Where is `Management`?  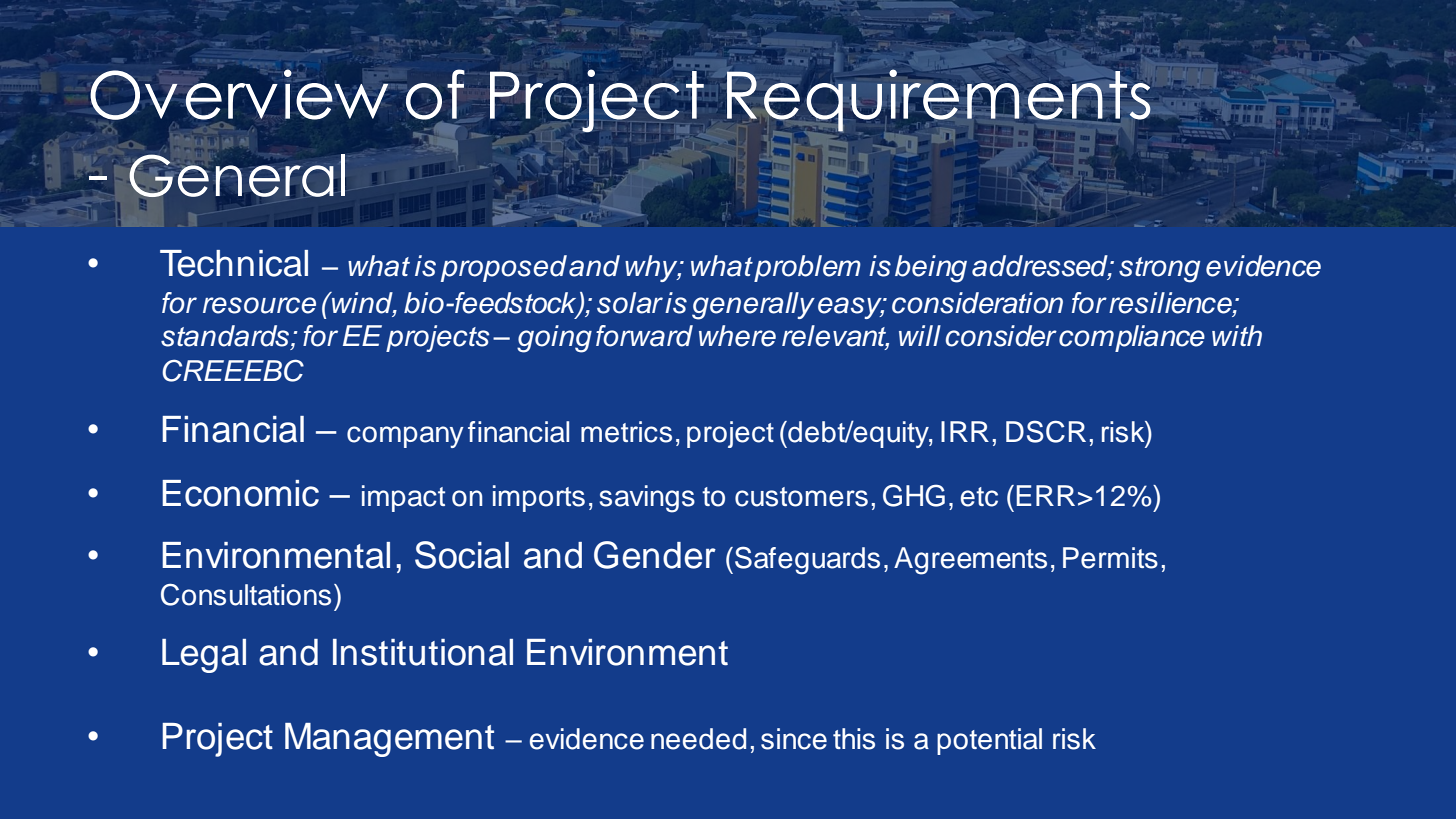
Management is located at coordinates (389, 740).
